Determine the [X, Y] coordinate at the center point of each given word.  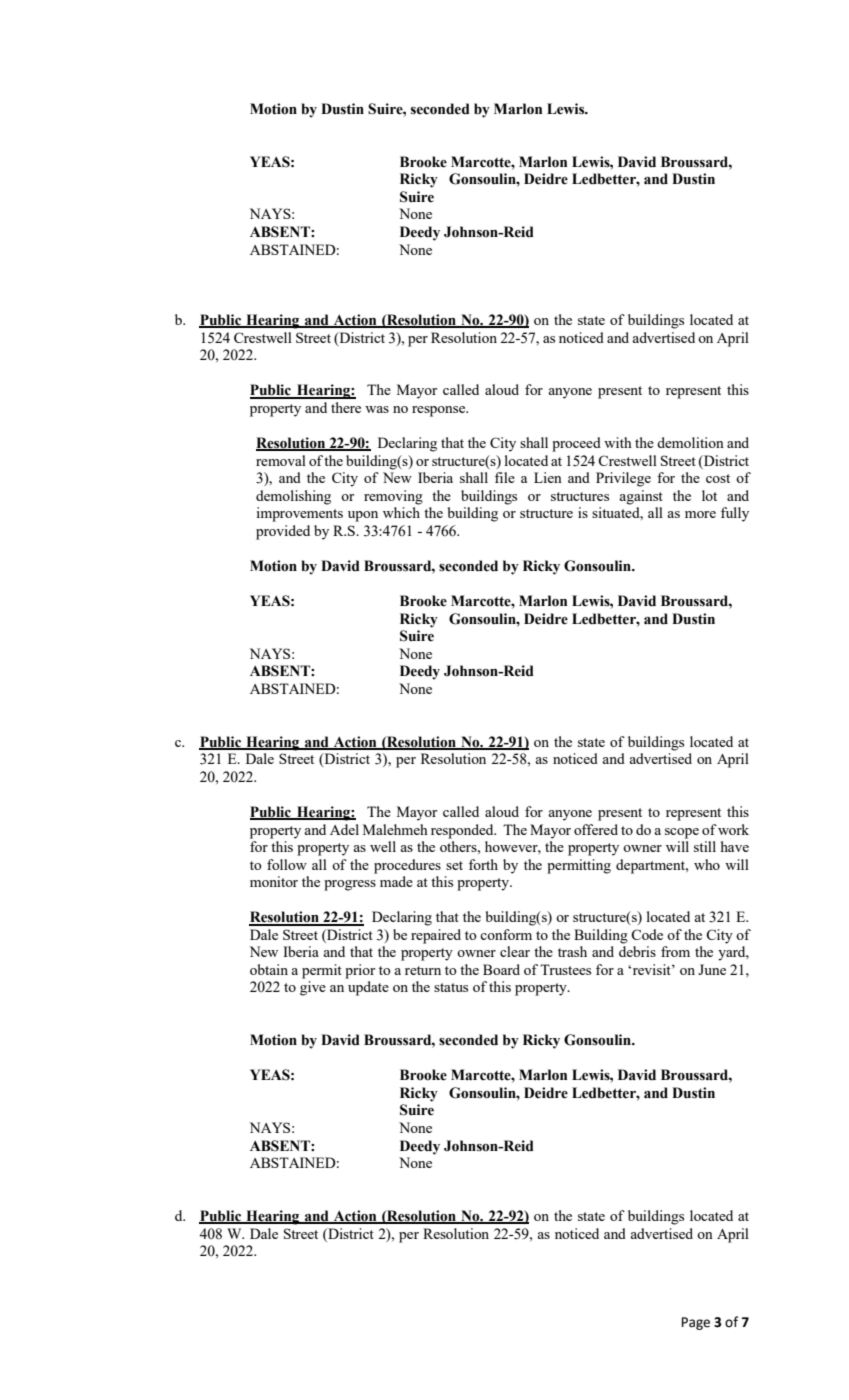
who [707, 864]
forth [483, 864]
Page [696, 1323]
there [346, 407]
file [505, 477]
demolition [690, 442]
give [313, 988]
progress [350, 885]
